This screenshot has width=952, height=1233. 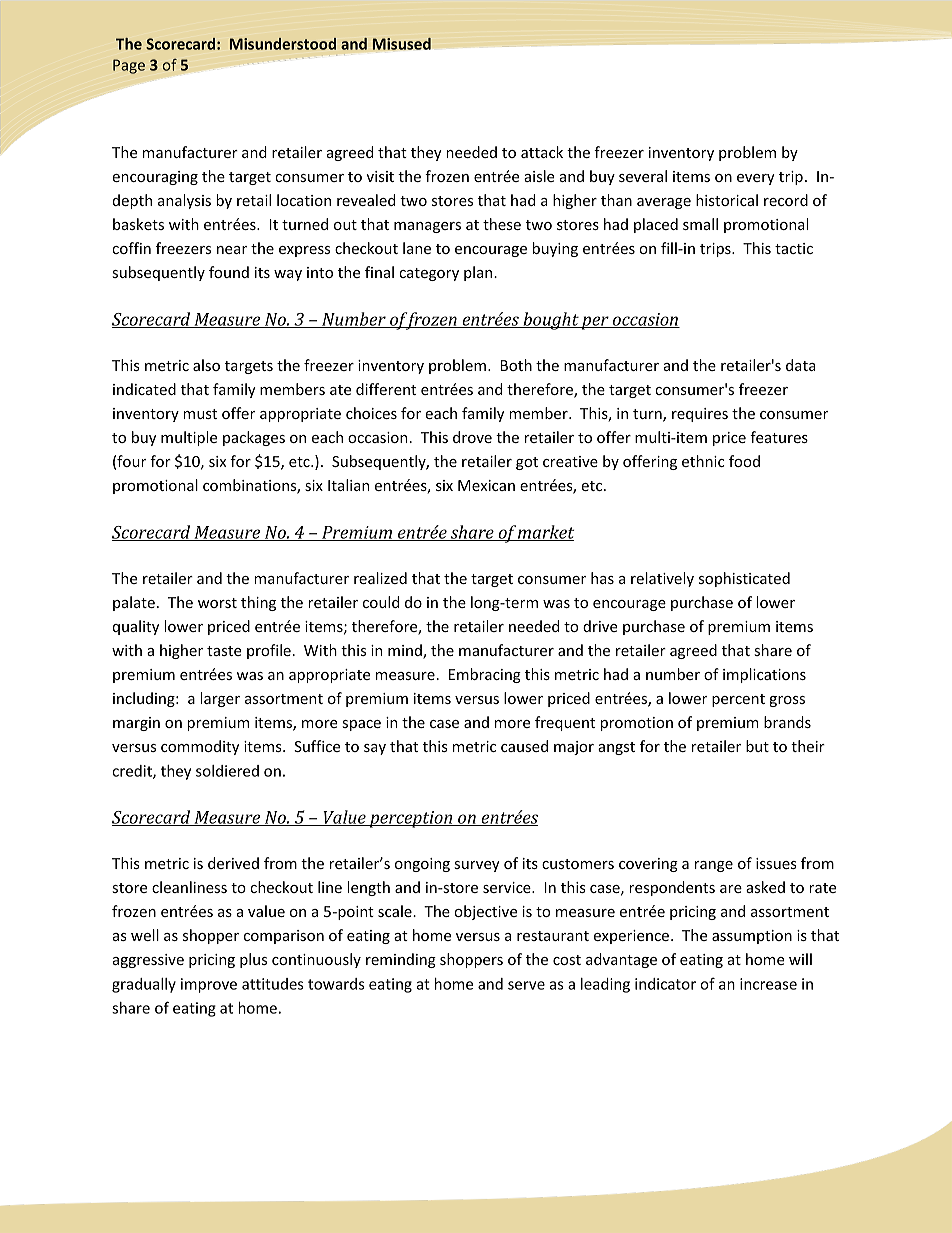 I want to click on every, so click(x=756, y=179).
